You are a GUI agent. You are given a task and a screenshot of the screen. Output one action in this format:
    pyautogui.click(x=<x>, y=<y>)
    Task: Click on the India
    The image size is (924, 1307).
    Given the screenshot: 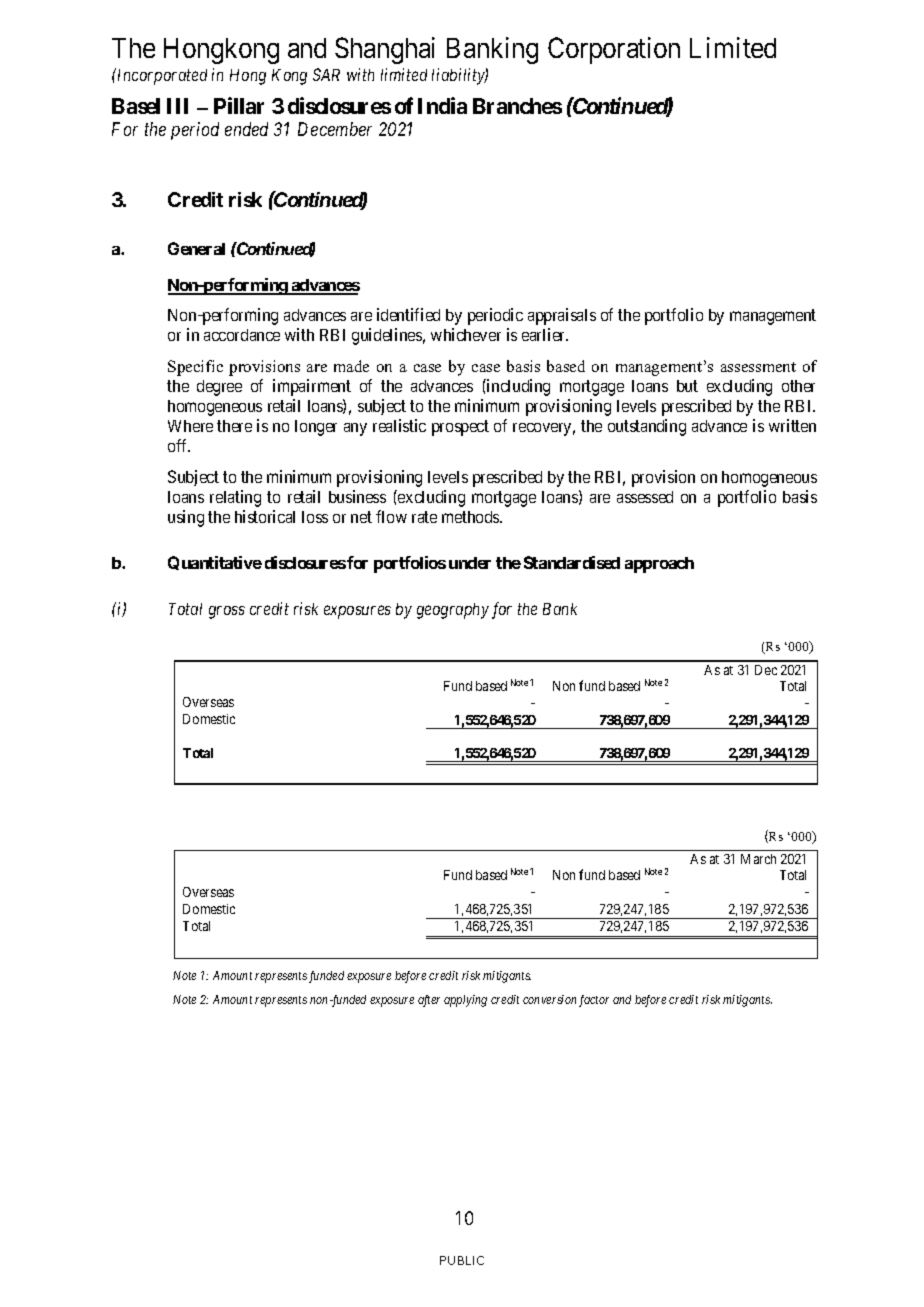 What is the action you would take?
    pyautogui.click(x=442, y=105)
